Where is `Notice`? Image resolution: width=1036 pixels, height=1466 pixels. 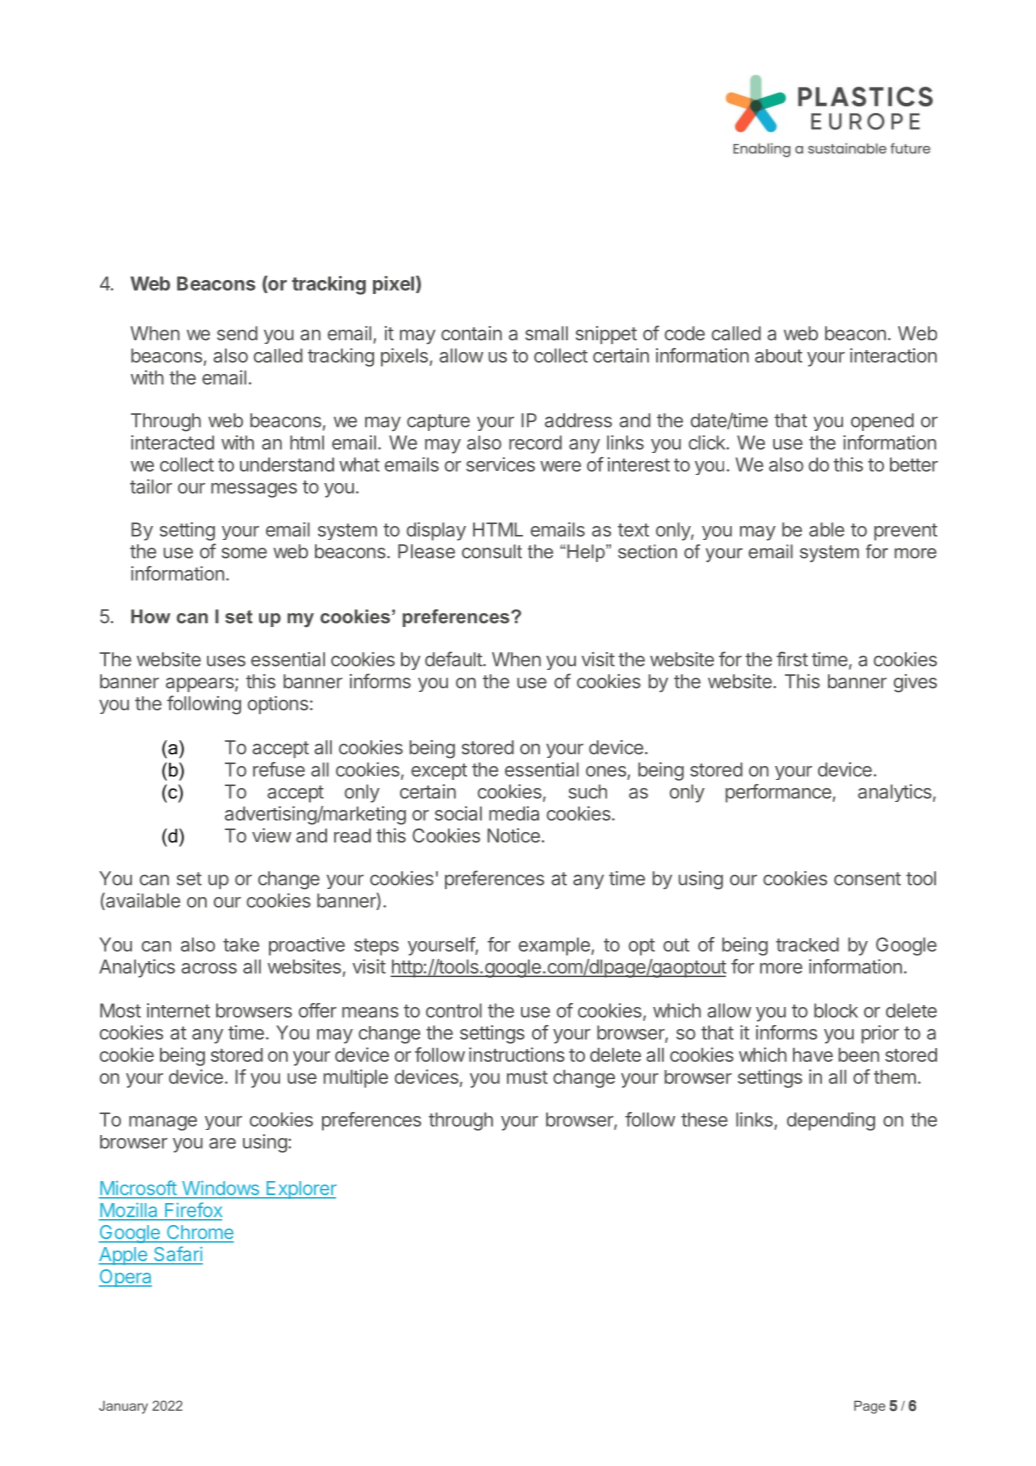 Notice is located at coordinates (513, 835).
